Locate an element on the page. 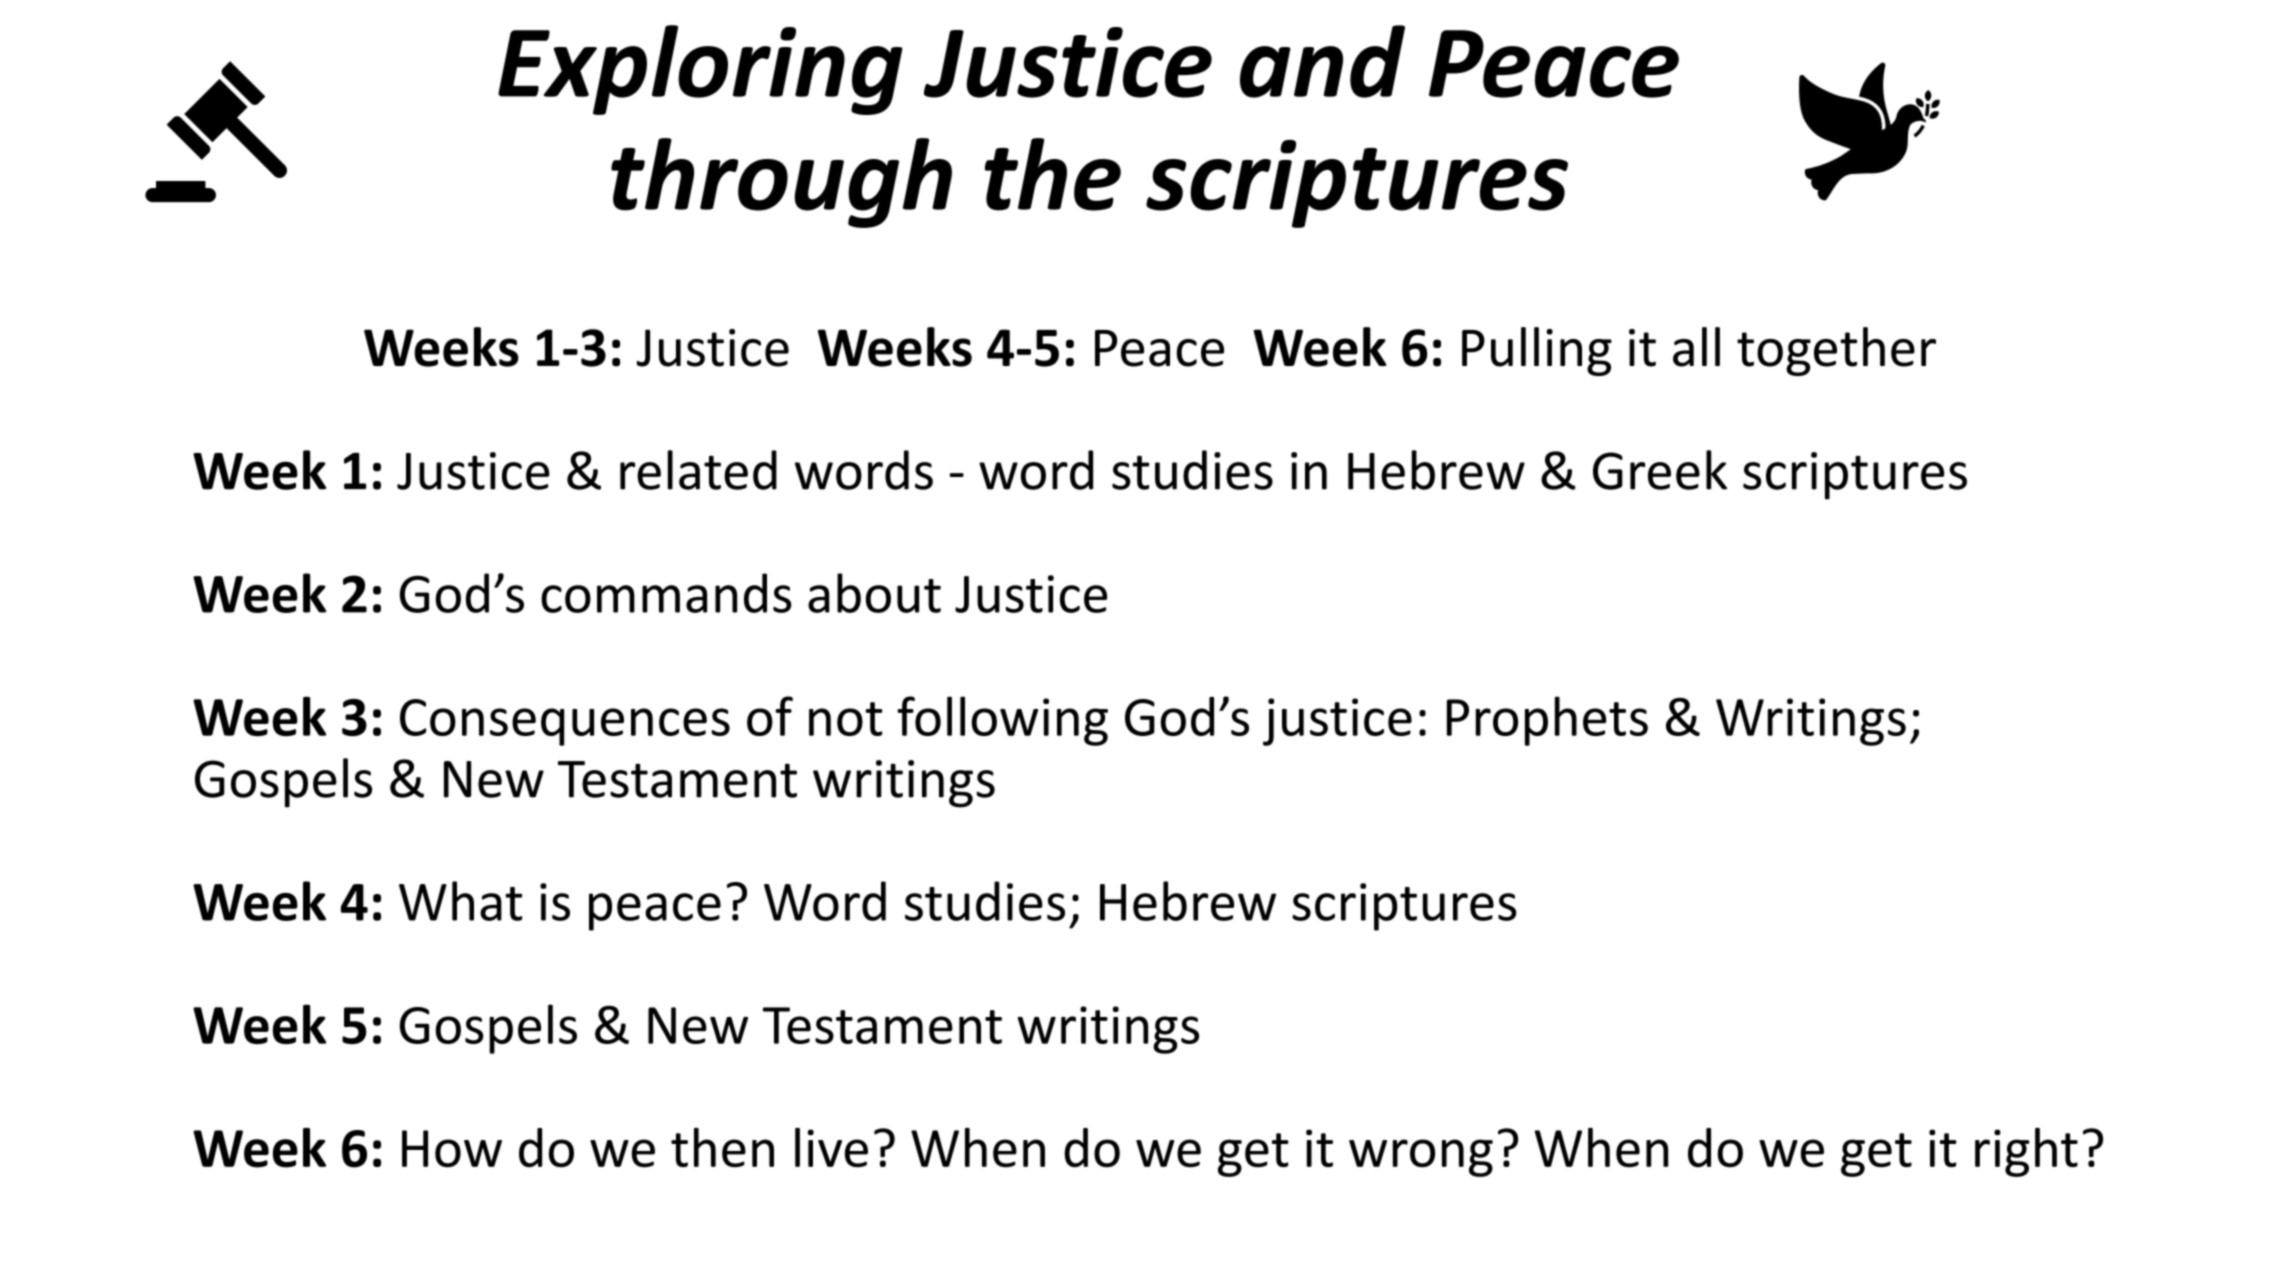  all is located at coordinates (1696, 347).
